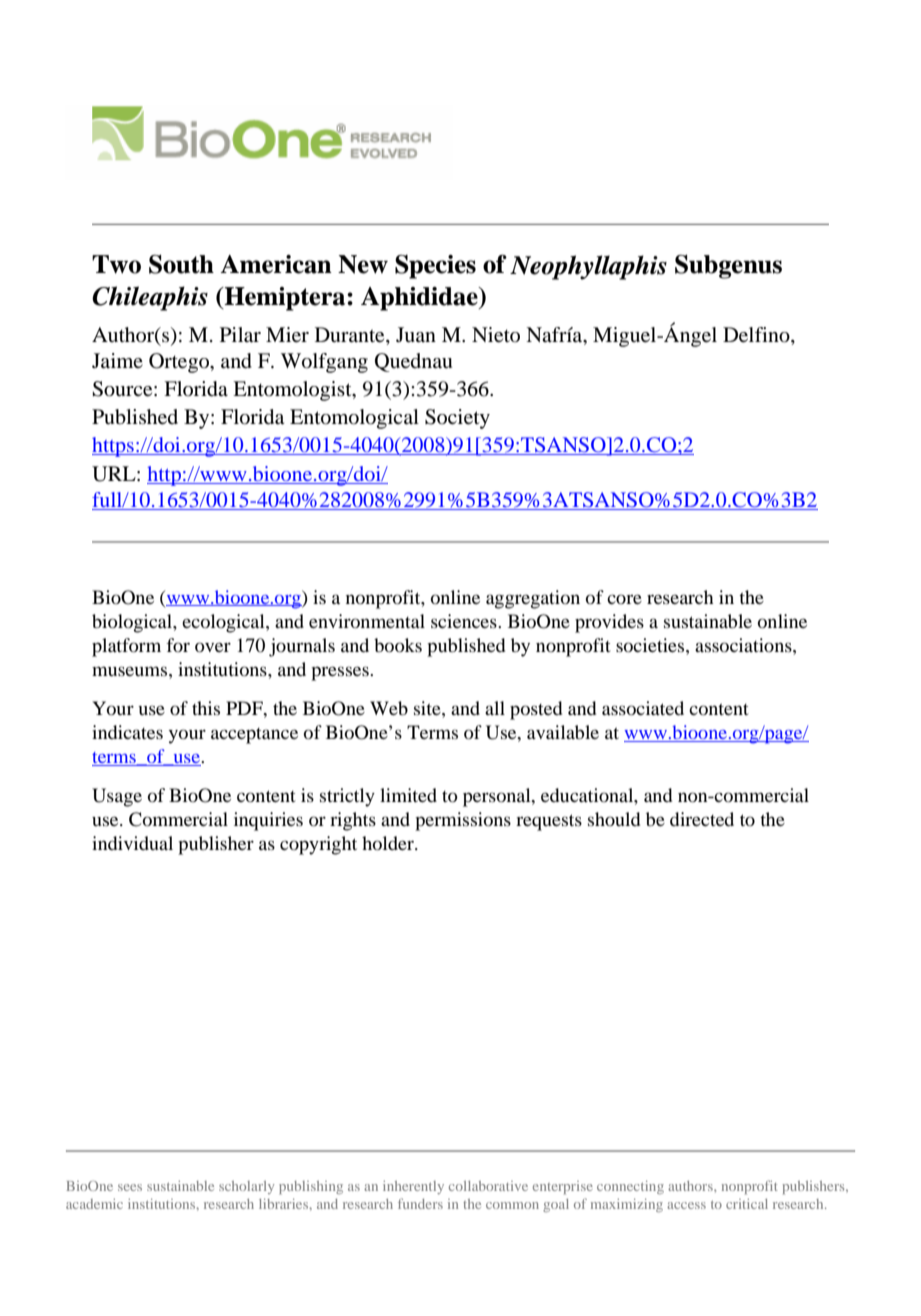  What do you see at coordinates (614, 819) in the screenshot?
I see `should` at bounding box center [614, 819].
